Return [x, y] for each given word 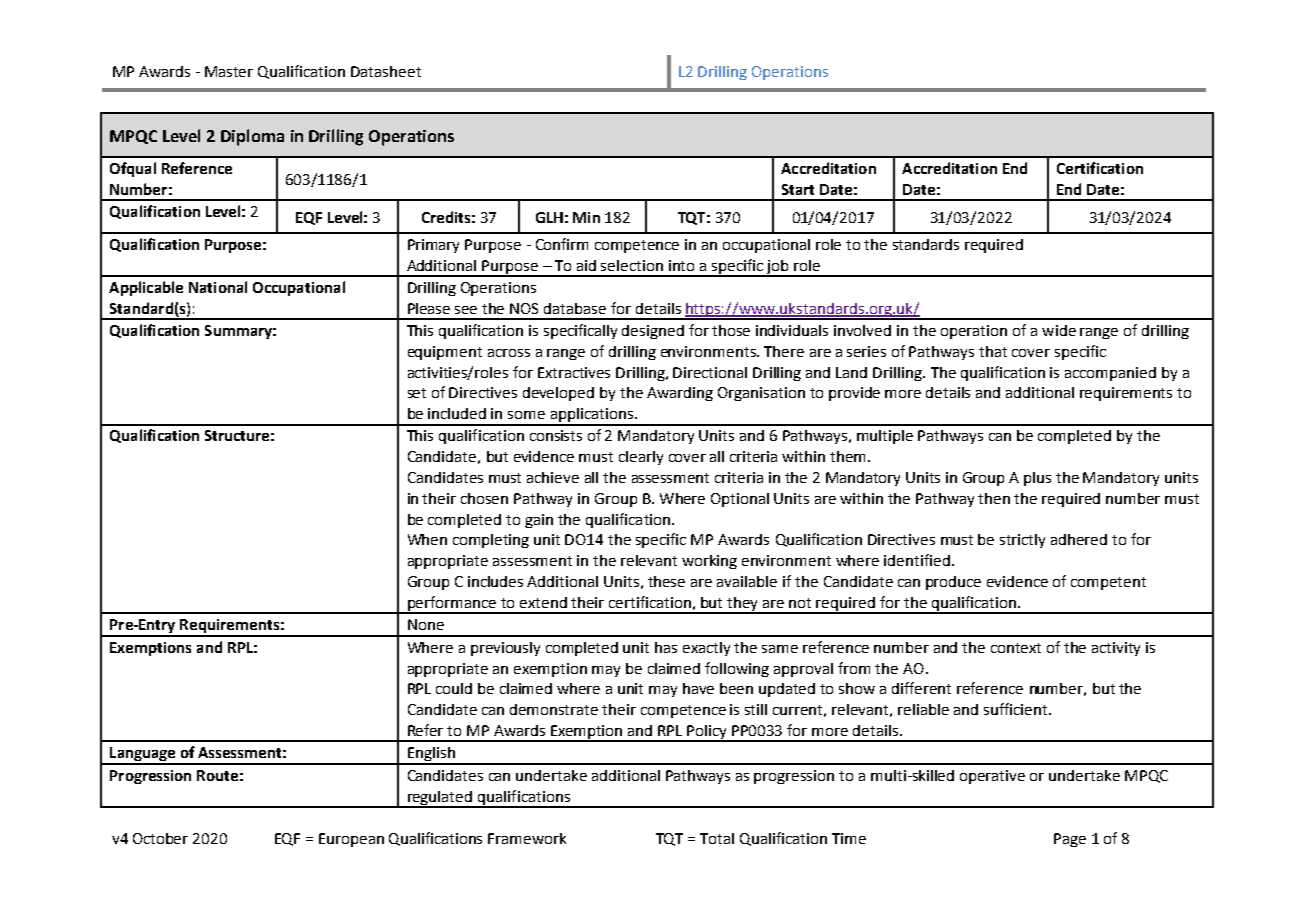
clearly [641, 458]
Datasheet [386, 71]
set [417, 393]
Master [229, 71]
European [351, 840]
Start [798, 189]
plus [1037, 479]
